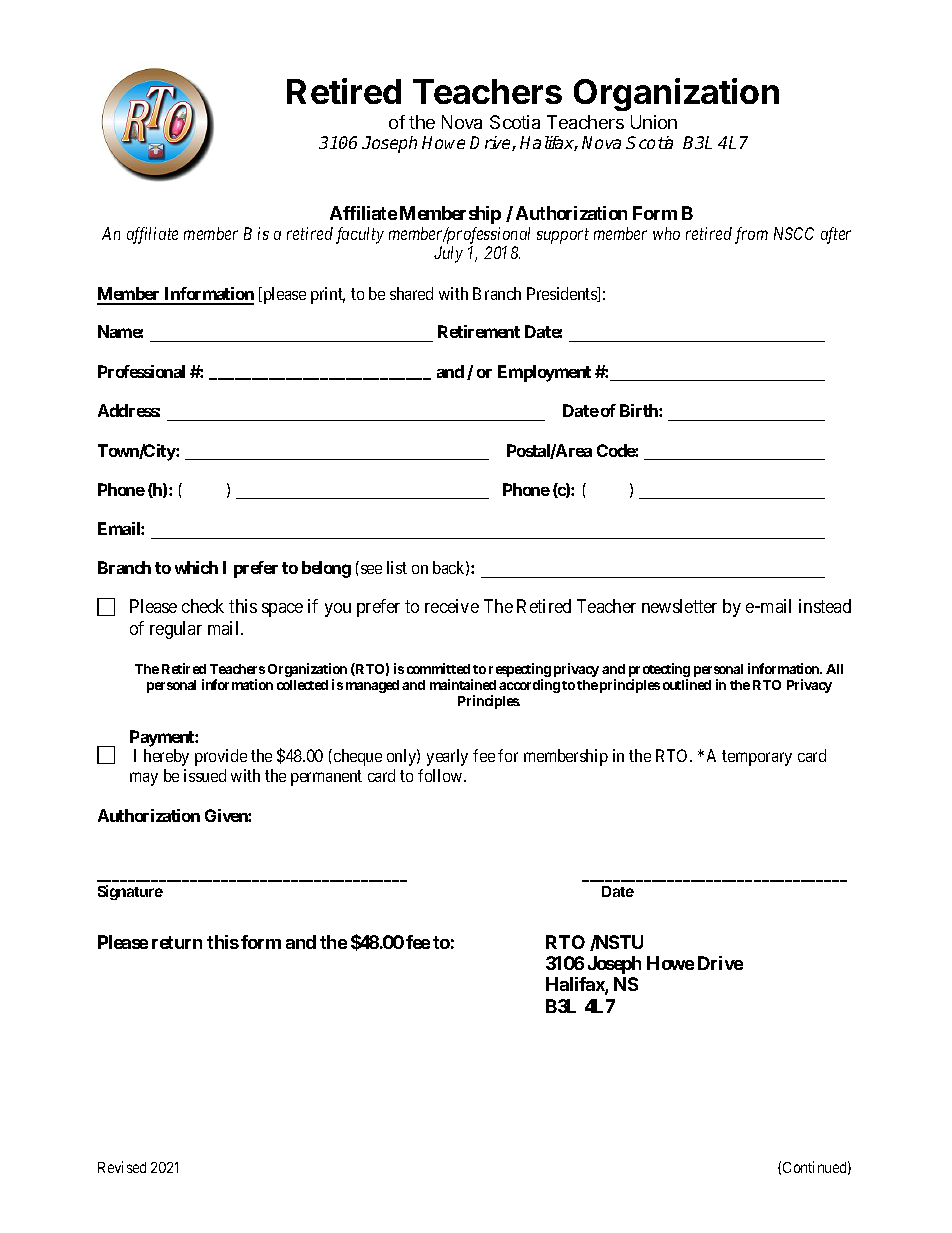 The width and height of the document is (952, 1233). What do you see at coordinates (177, 942) in the document?
I see `return` at bounding box center [177, 942].
